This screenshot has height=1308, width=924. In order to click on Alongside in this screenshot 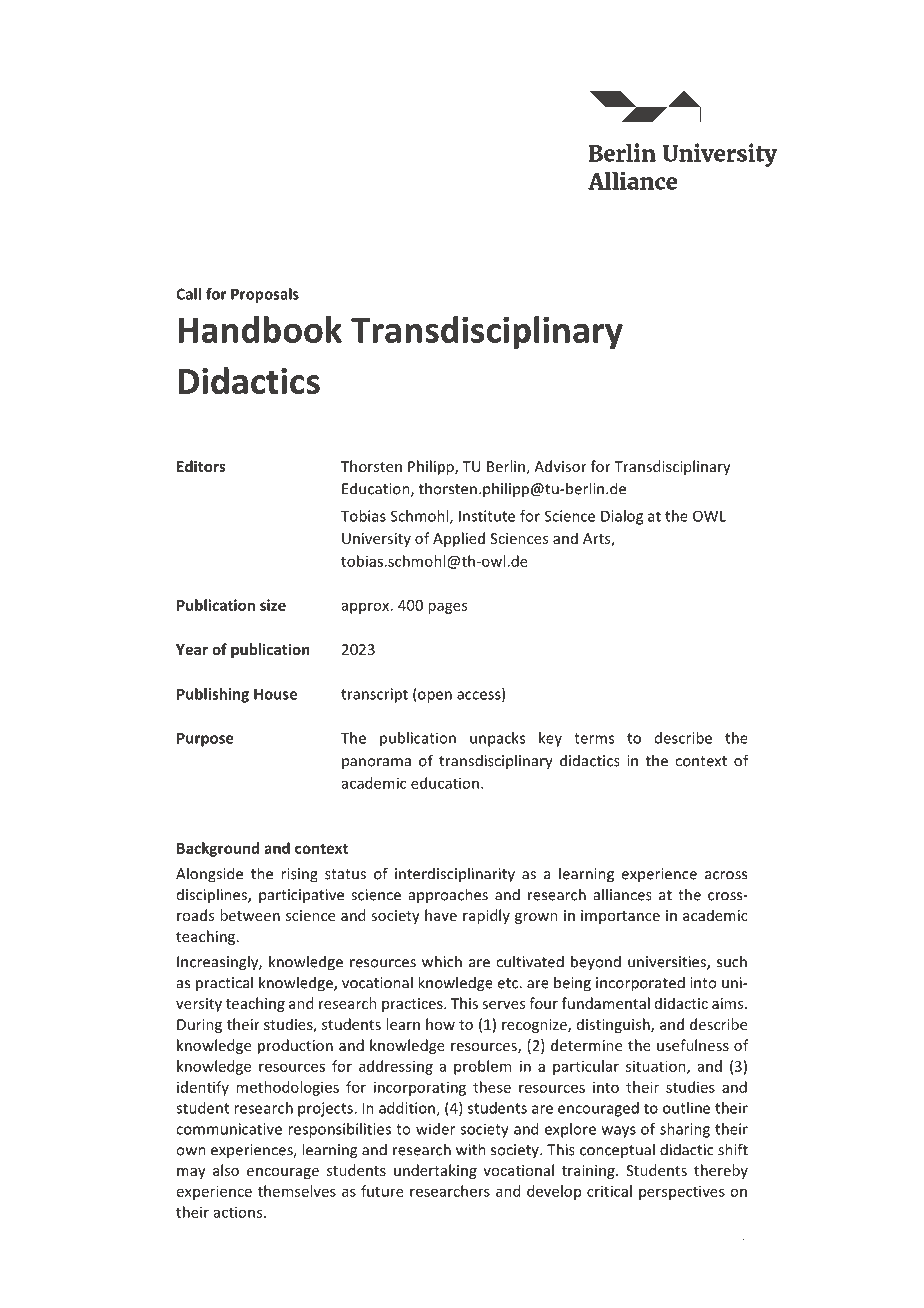, I will do `click(209, 875)`.
